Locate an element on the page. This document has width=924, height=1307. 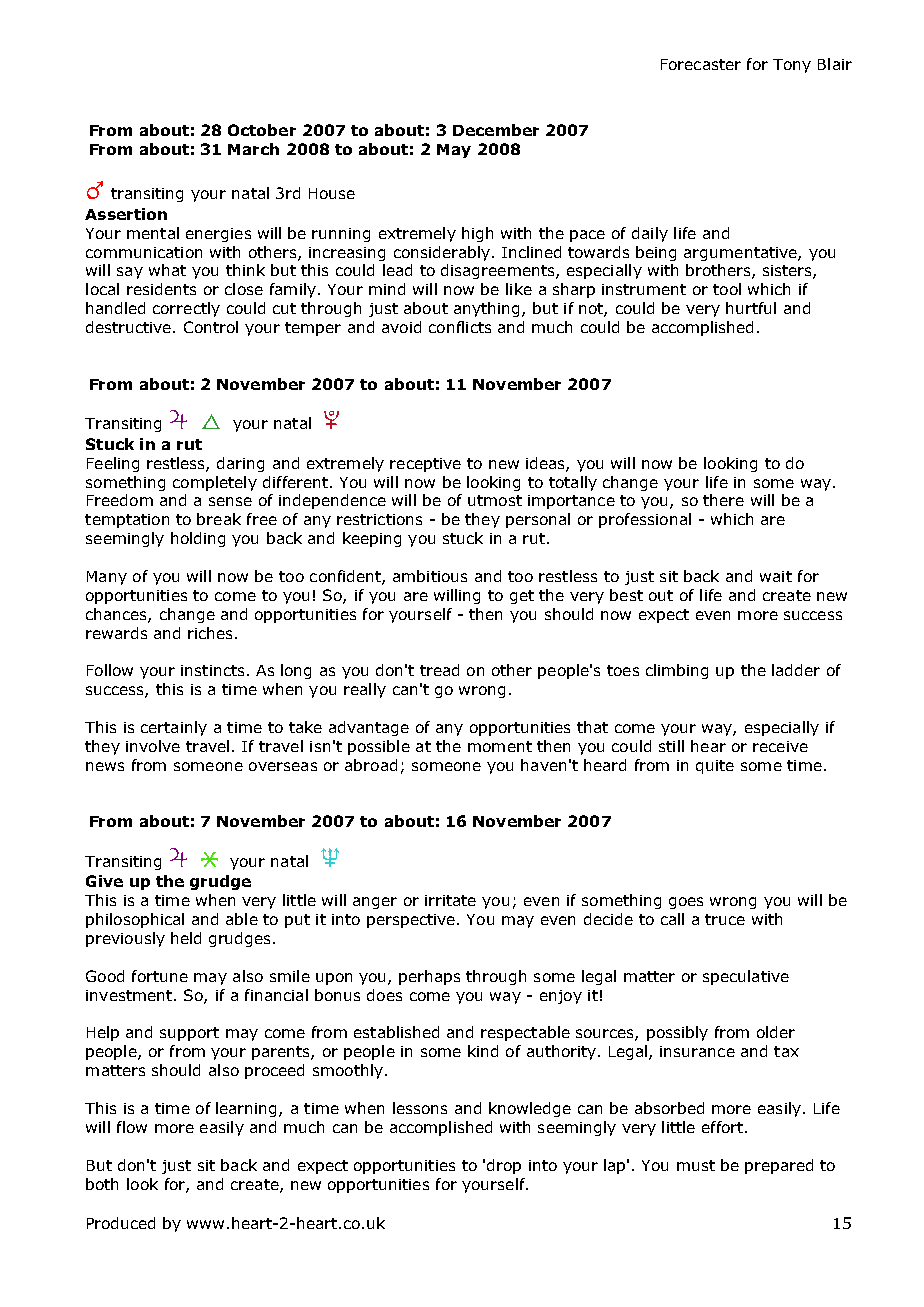
ladder is located at coordinates (796, 670).
